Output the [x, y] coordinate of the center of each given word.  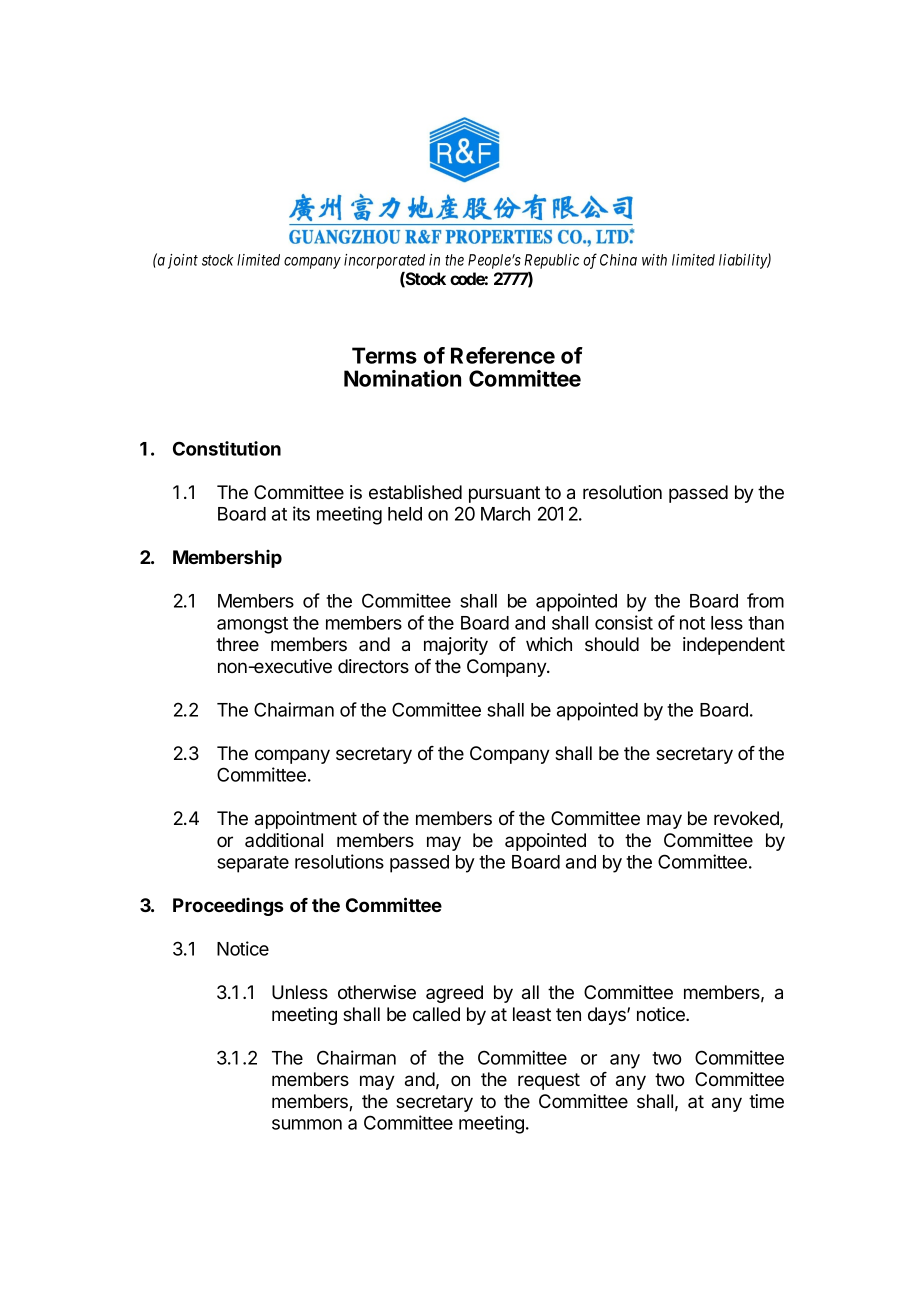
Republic [551, 261]
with [654, 260]
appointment [306, 820]
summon [307, 1124]
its [301, 513]
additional [284, 840]
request [549, 1081]
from [765, 600]
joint [183, 261]
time [766, 1101]
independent [734, 646]
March [505, 514]
